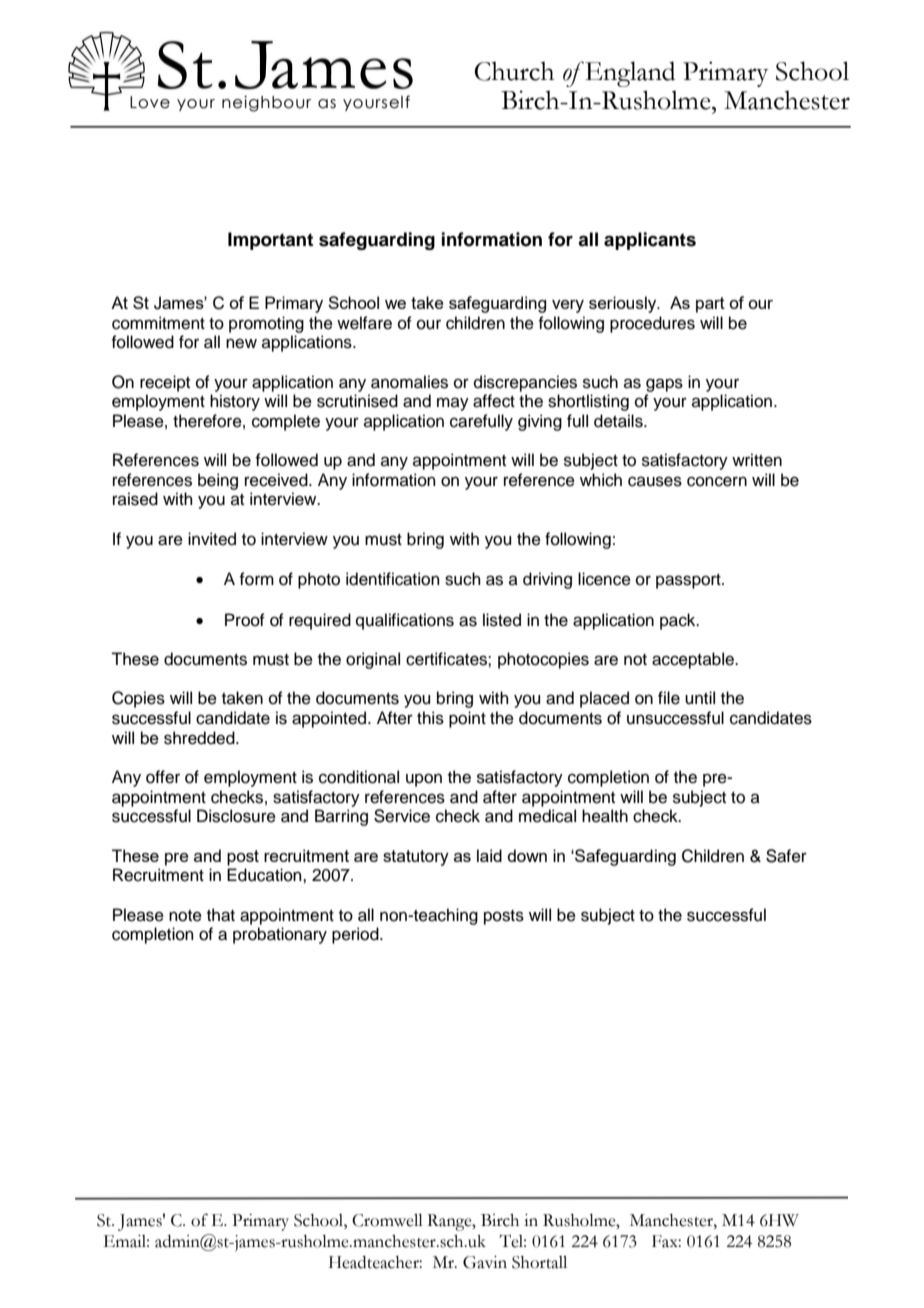  Describe the element at coordinates (387, 1220) in the image. I see `Cromwell` at that location.
